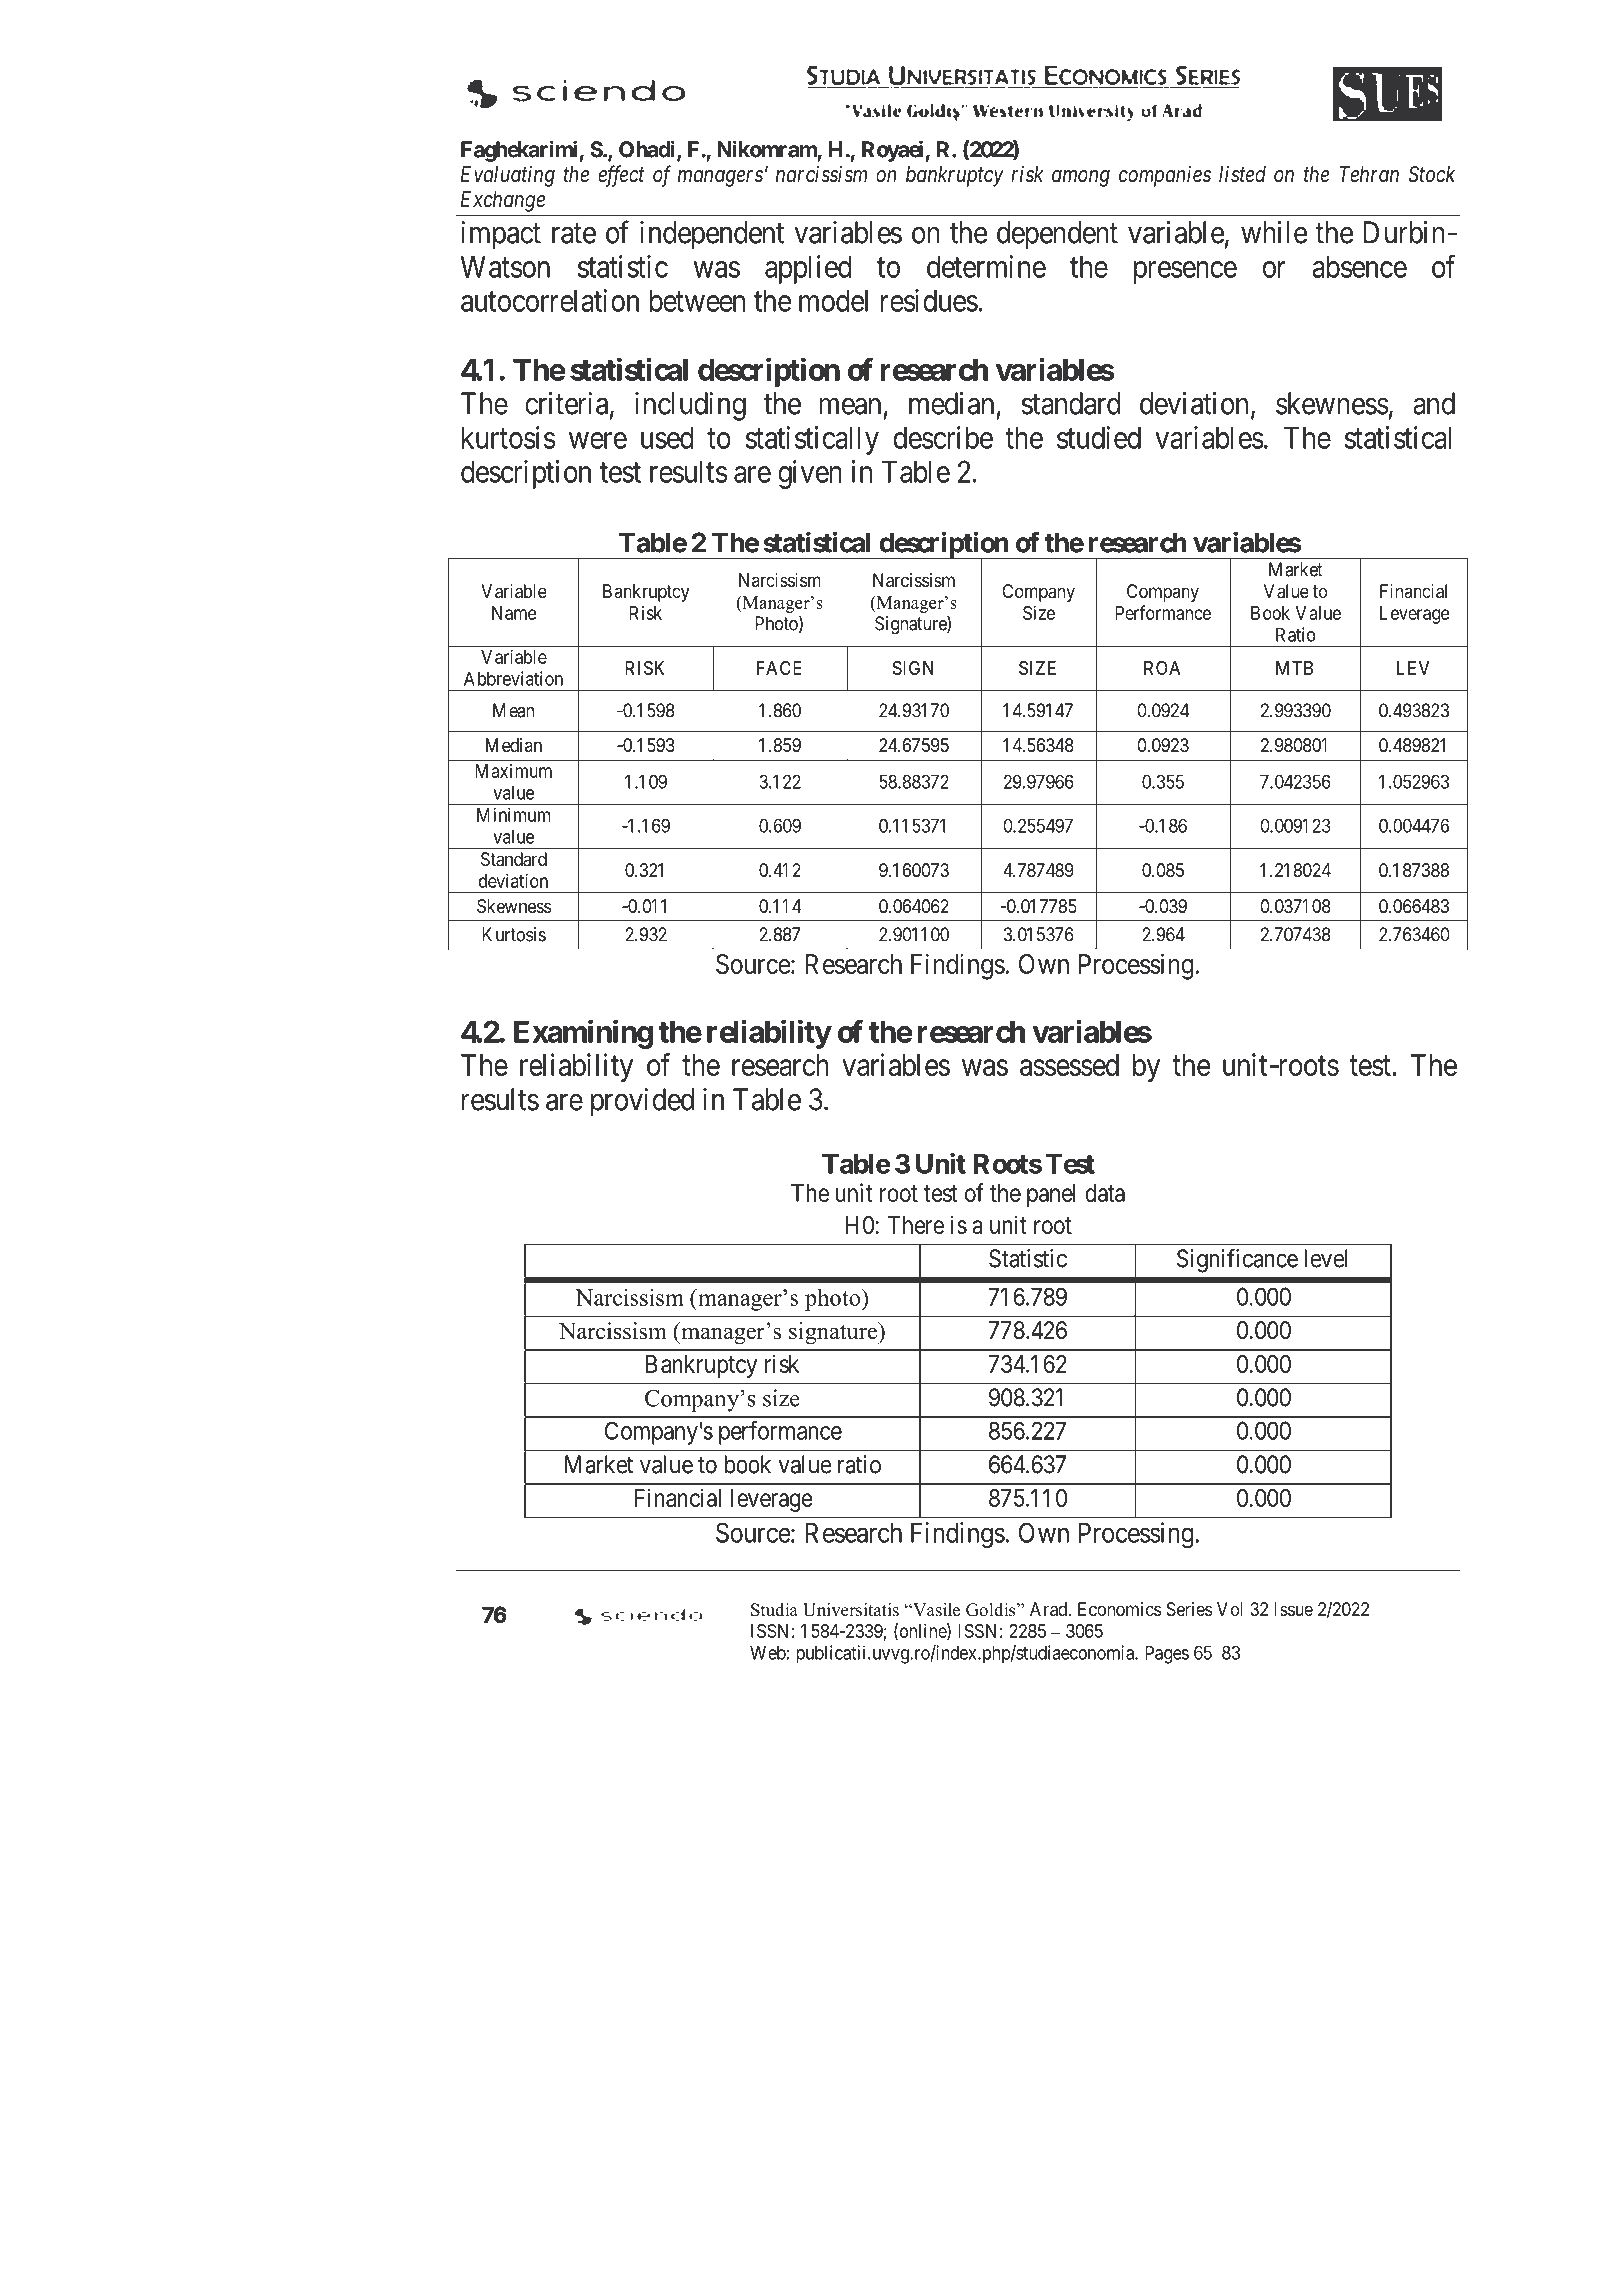 Image resolution: width=1609 pixels, height=2276 pixels. I want to click on provided, so click(642, 1102).
